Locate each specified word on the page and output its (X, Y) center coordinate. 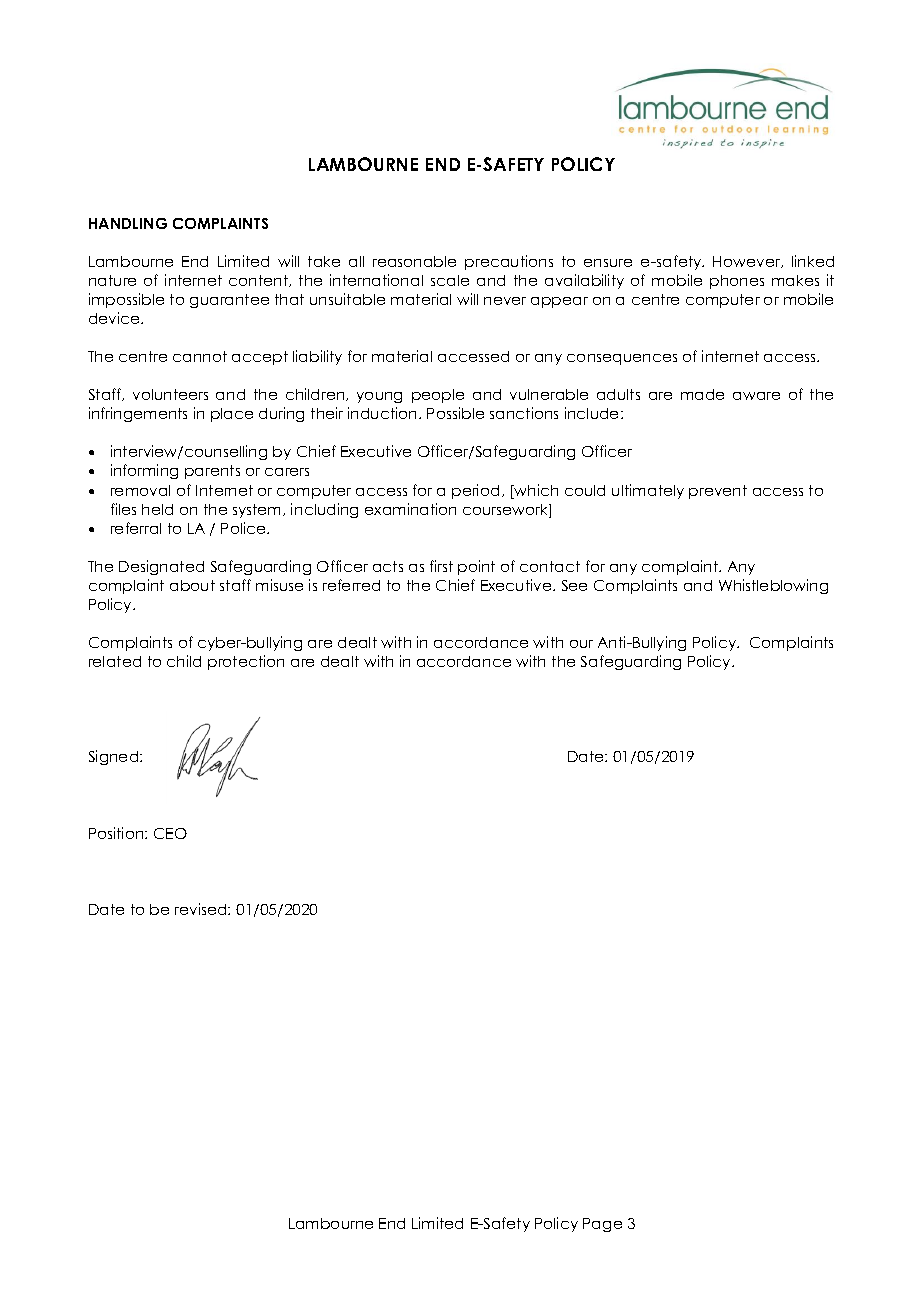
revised (202, 909)
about (192, 585)
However (748, 262)
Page (602, 1225)
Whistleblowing (773, 586)
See (574, 585)
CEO (170, 833)
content (259, 281)
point (476, 567)
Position (117, 833)
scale (450, 280)
